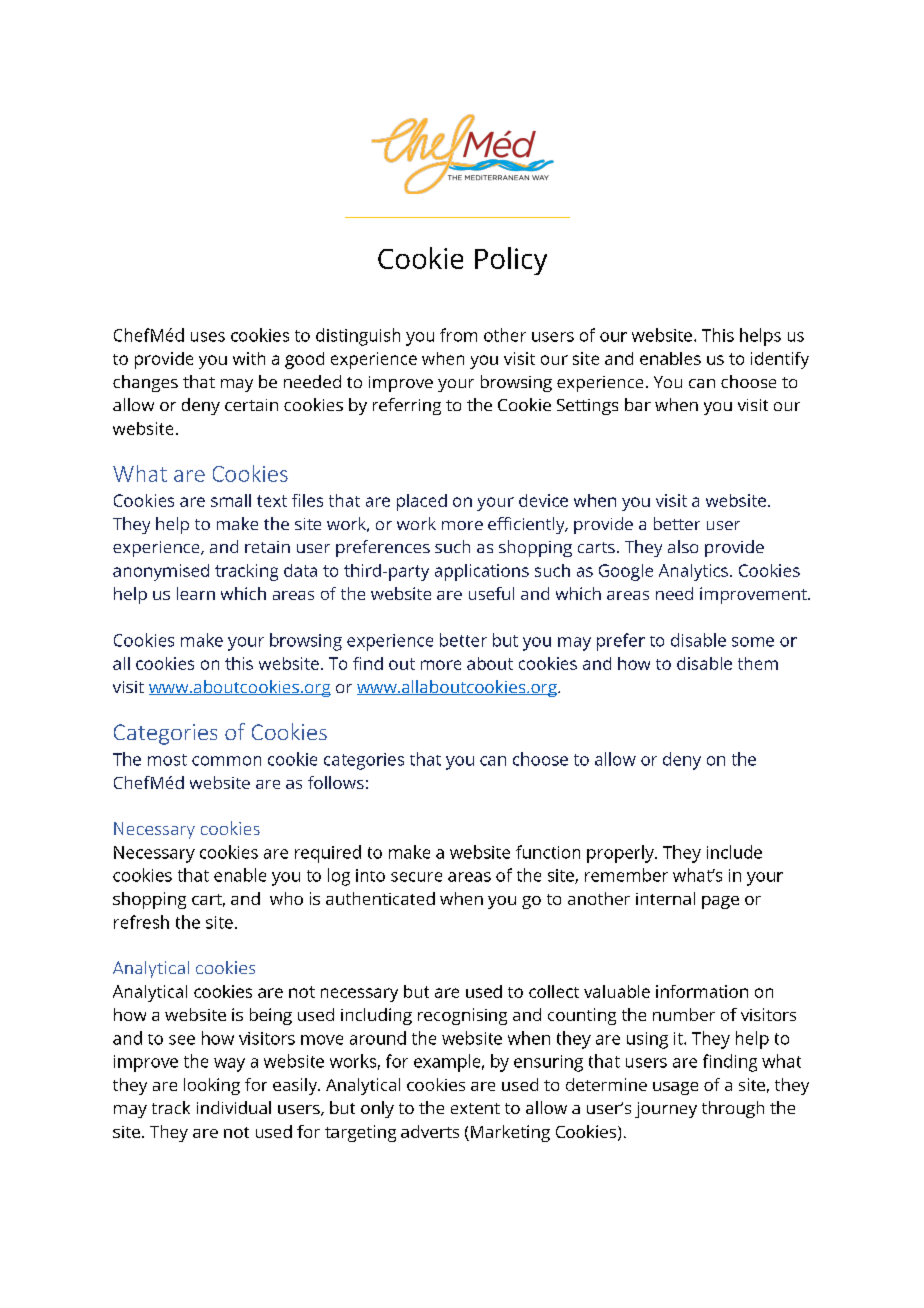 The width and height of the screenshot is (924, 1308). Describe the element at coordinates (780, 360) in the screenshot. I see `identify` at that location.
